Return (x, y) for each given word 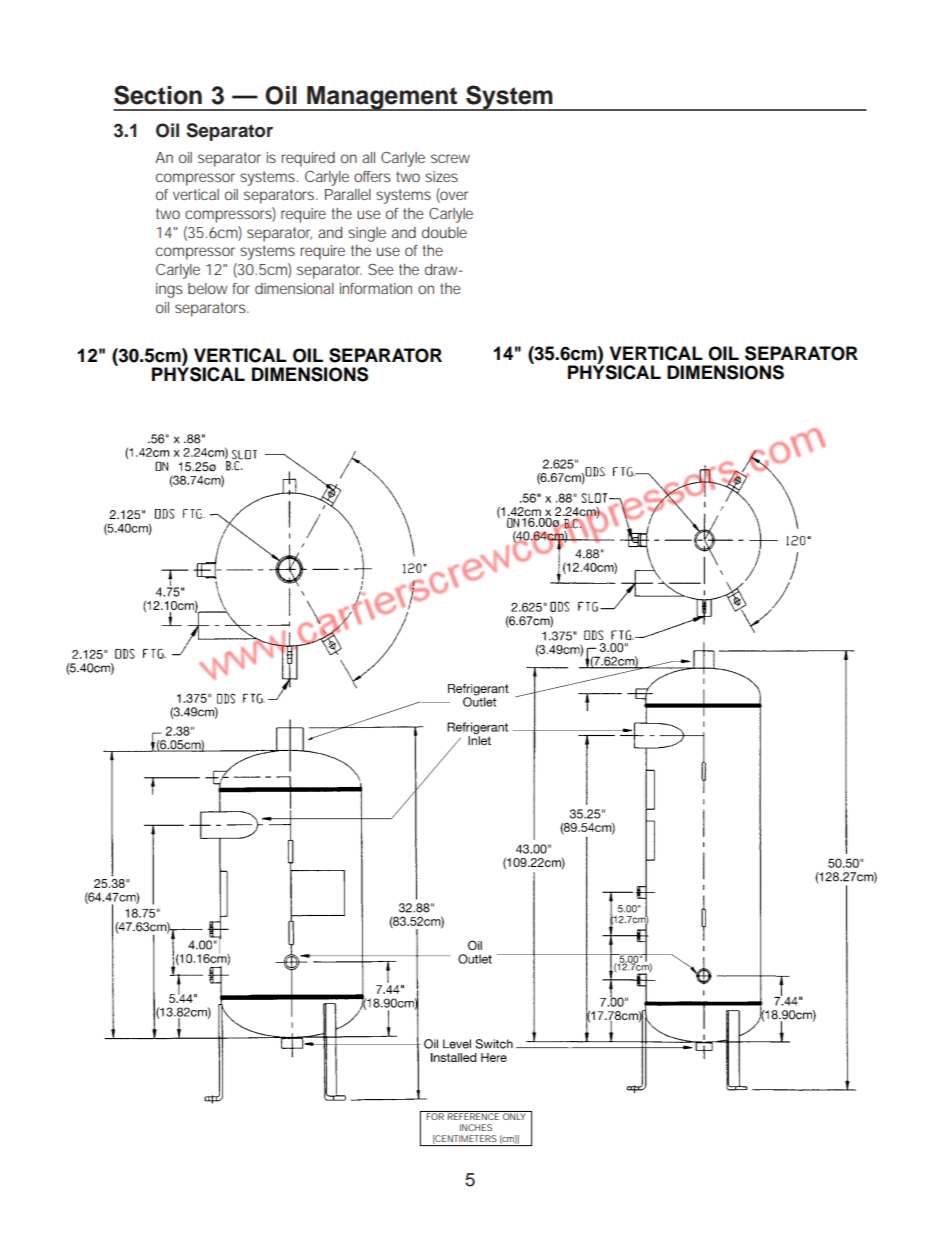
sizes (441, 176)
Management (382, 98)
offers (372, 176)
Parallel (348, 194)
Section (158, 95)
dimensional (294, 288)
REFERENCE (472, 1115)
